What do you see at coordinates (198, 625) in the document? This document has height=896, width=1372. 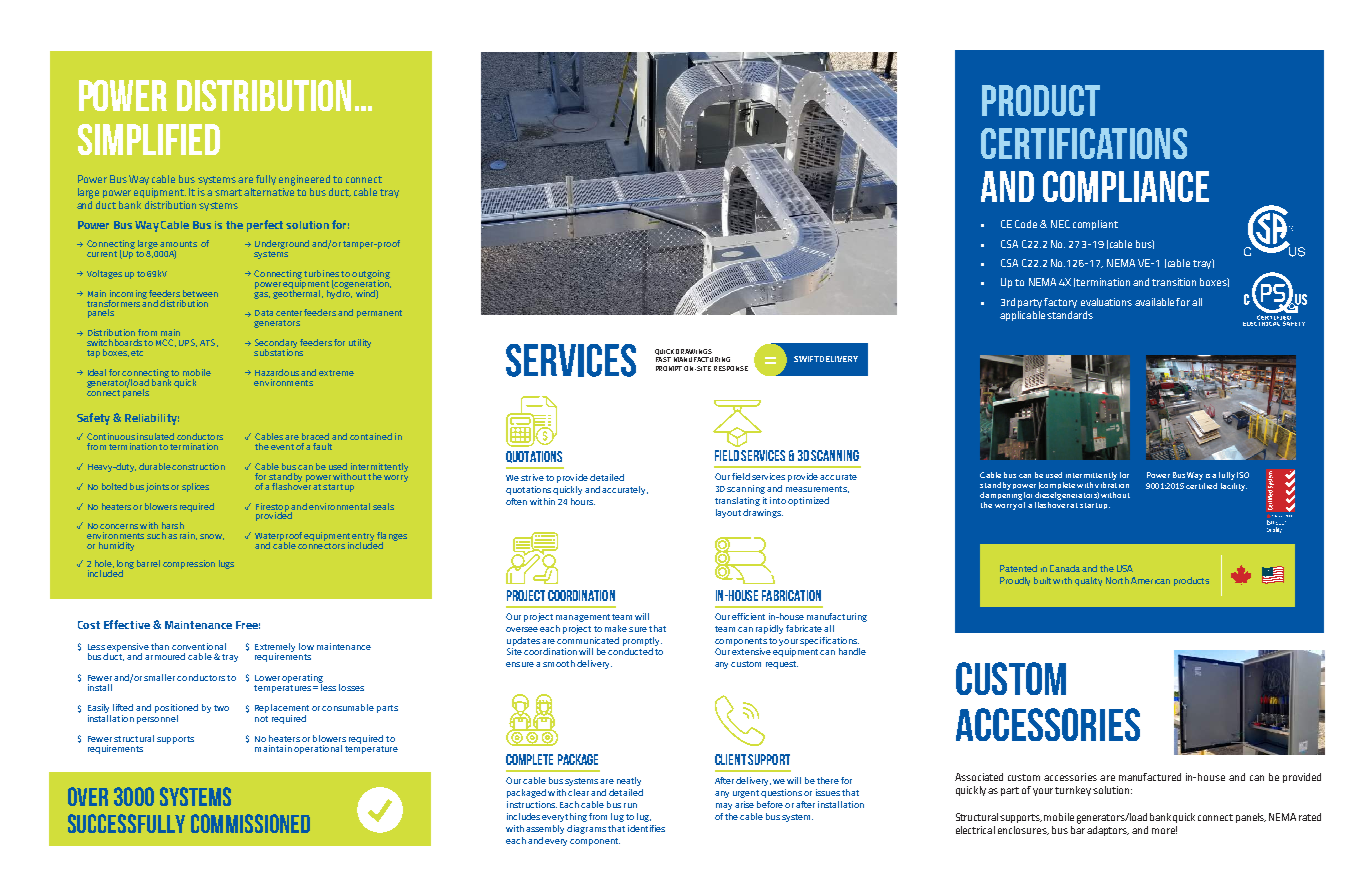 I see `Maintenance` at bounding box center [198, 625].
